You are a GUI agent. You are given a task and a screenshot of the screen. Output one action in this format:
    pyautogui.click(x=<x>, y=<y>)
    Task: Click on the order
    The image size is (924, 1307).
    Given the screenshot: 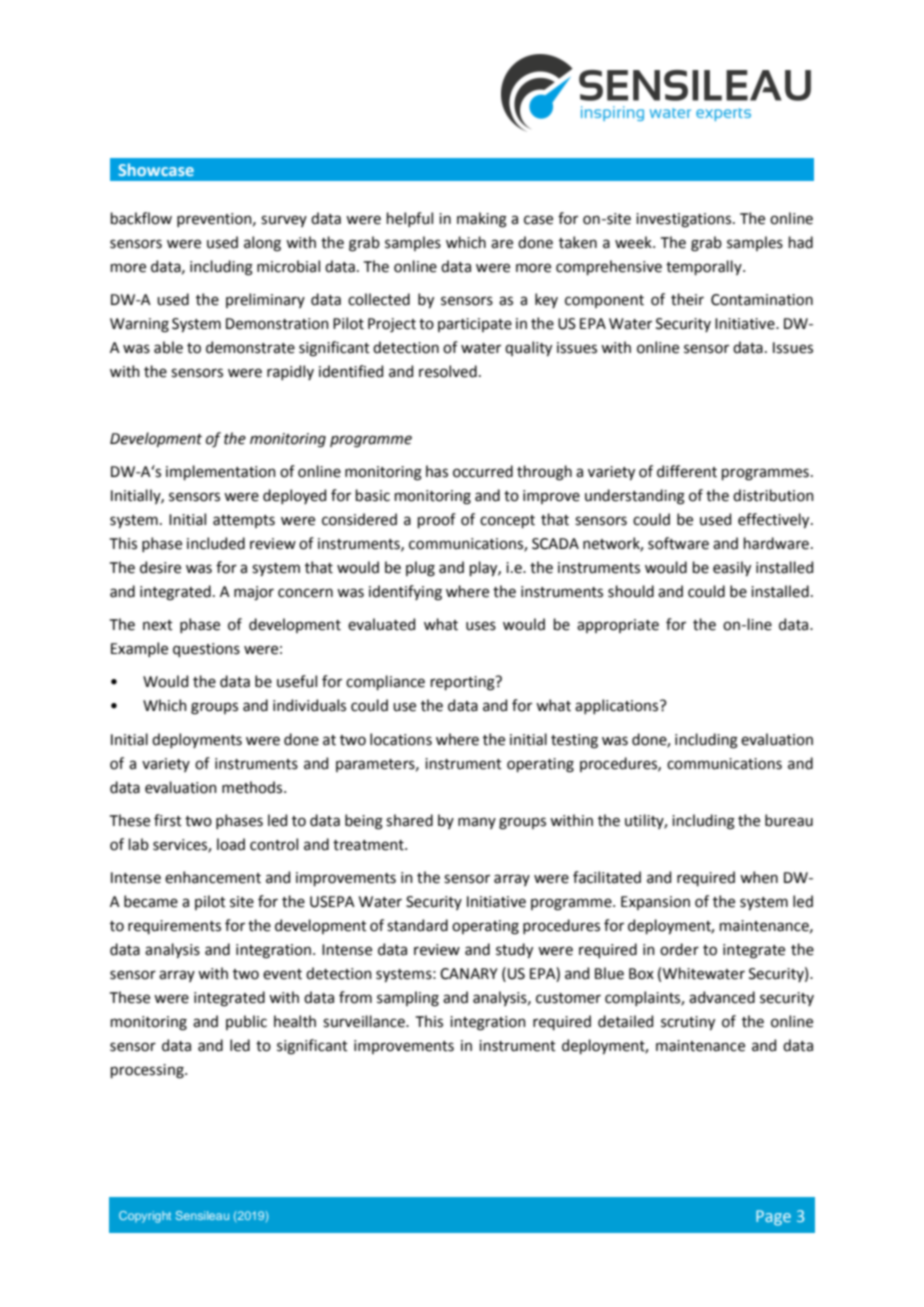 What is the action you would take?
    pyautogui.click(x=679, y=949)
